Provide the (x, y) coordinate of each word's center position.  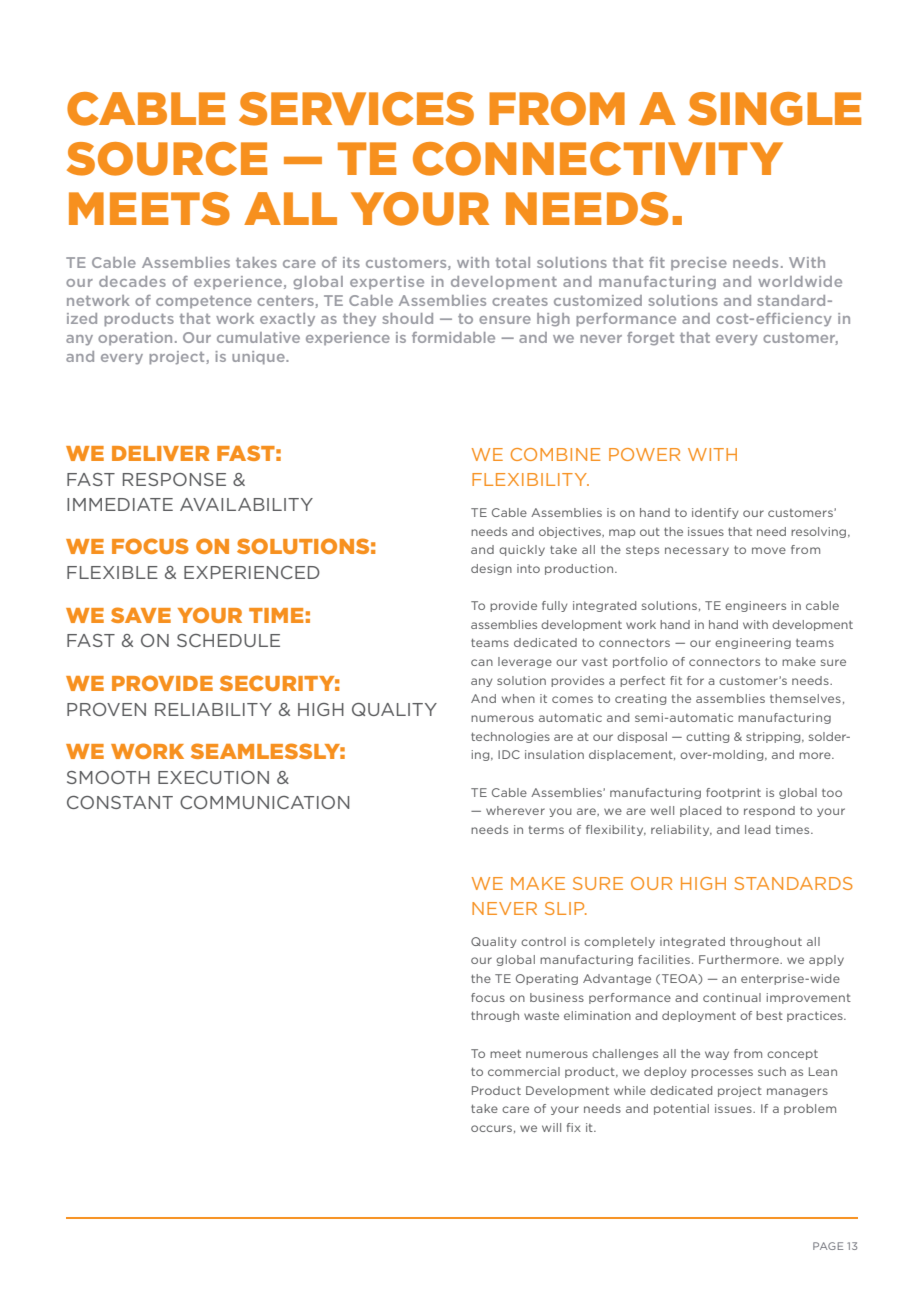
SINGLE (774, 109)
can (482, 662)
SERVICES (356, 109)
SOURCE (167, 159)
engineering (753, 643)
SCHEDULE (228, 640)
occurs (491, 1128)
